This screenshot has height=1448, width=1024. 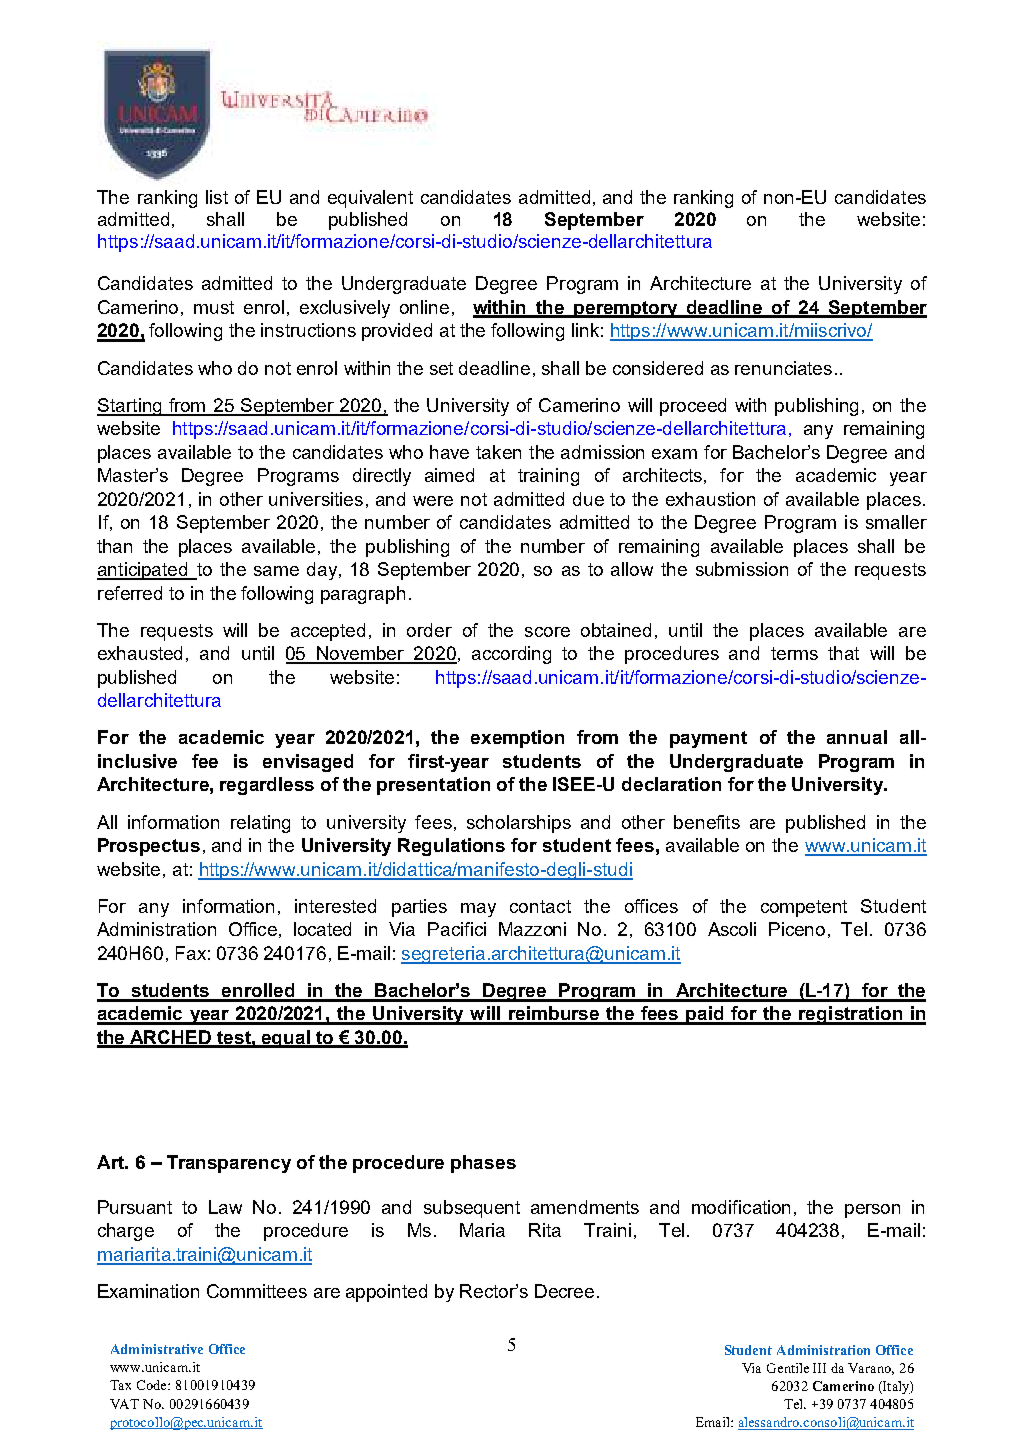 What do you see at coordinates (788, 1368) in the screenshot?
I see `Gentile` at bounding box center [788, 1368].
